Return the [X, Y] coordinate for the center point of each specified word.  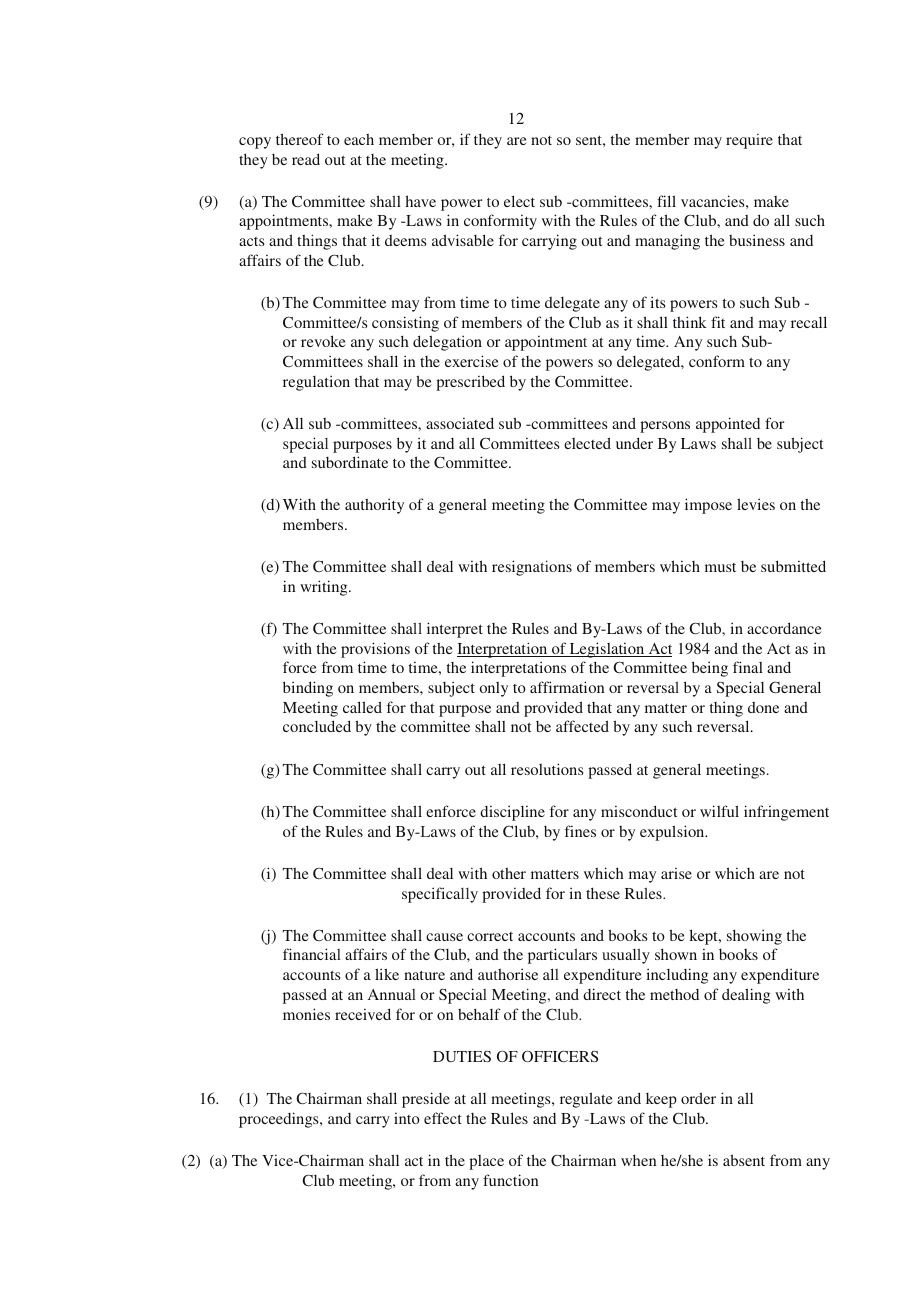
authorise [508, 974]
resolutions [547, 769]
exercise [472, 361]
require [749, 141]
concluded [317, 726]
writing [325, 588]
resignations [532, 568]
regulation [316, 383]
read [306, 159]
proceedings [280, 1120]
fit [718, 322]
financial [312, 954]
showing [754, 937]
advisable [463, 240]
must [720, 567]
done [763, 707]
